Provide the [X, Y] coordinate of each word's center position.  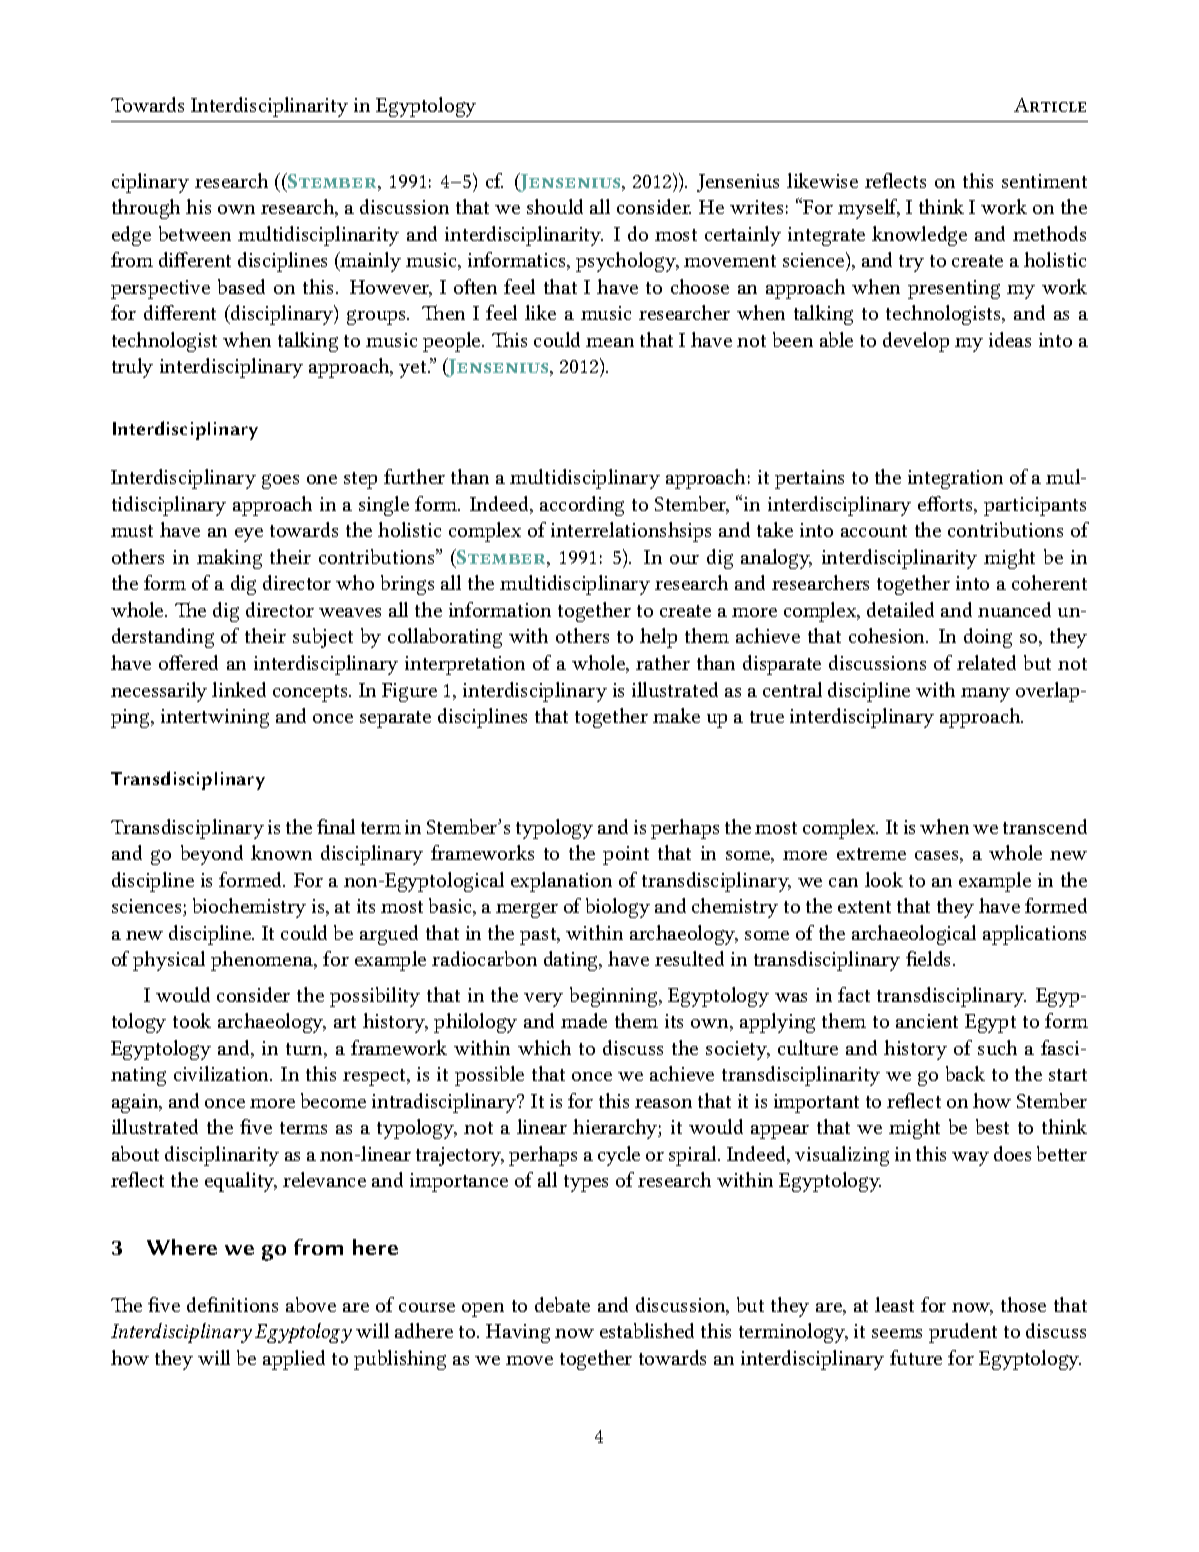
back [965, 1073]
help [658, 638]
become [333, 1100]
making [229, 559]
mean [610, 342]
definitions [232, 1304]
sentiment [1044, 181]
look [884, 879]
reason [663, 1103]
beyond [212, 855]
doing [988, 638]
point [626, 855]
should [555, 206]
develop [916, 342]
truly [132, 368]
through [146, 209]
